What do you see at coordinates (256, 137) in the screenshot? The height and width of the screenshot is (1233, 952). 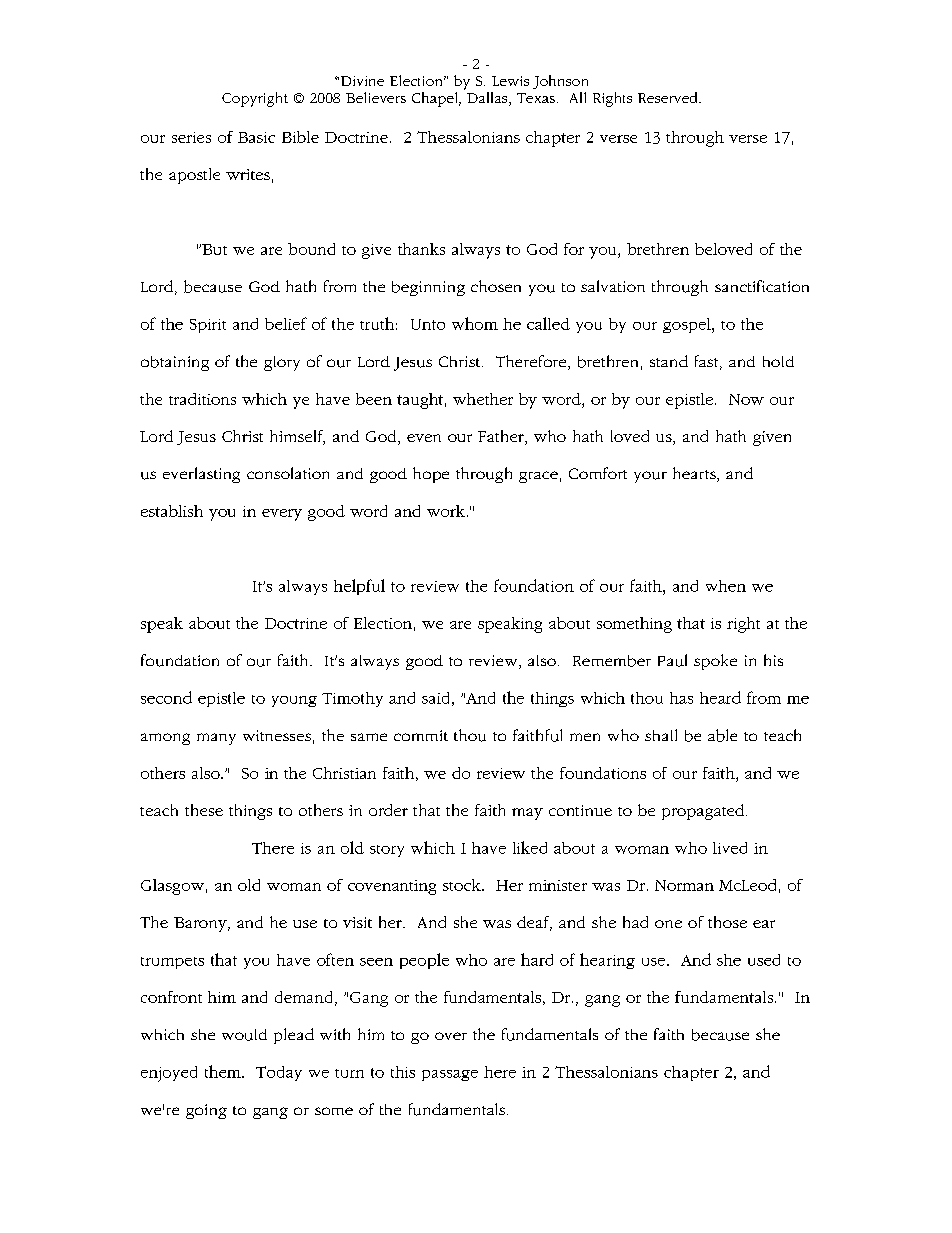 I see `Basic` at bounding box center [256, 137].
